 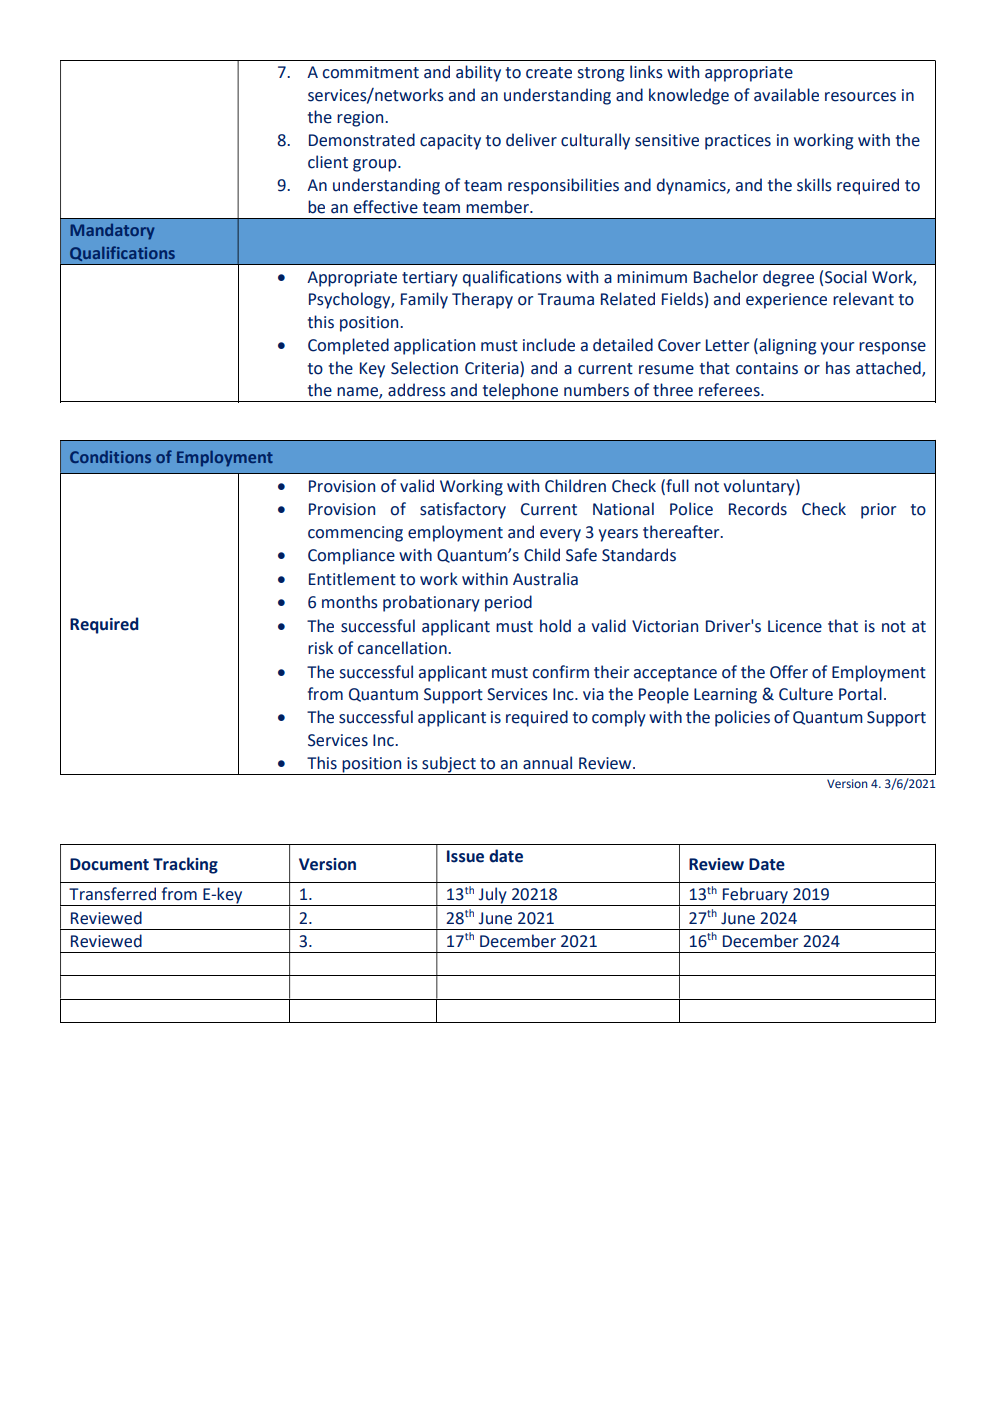 What do you see at coordinates (786, 95) in the image?
I see `available` at bounding box center [786, 95].
